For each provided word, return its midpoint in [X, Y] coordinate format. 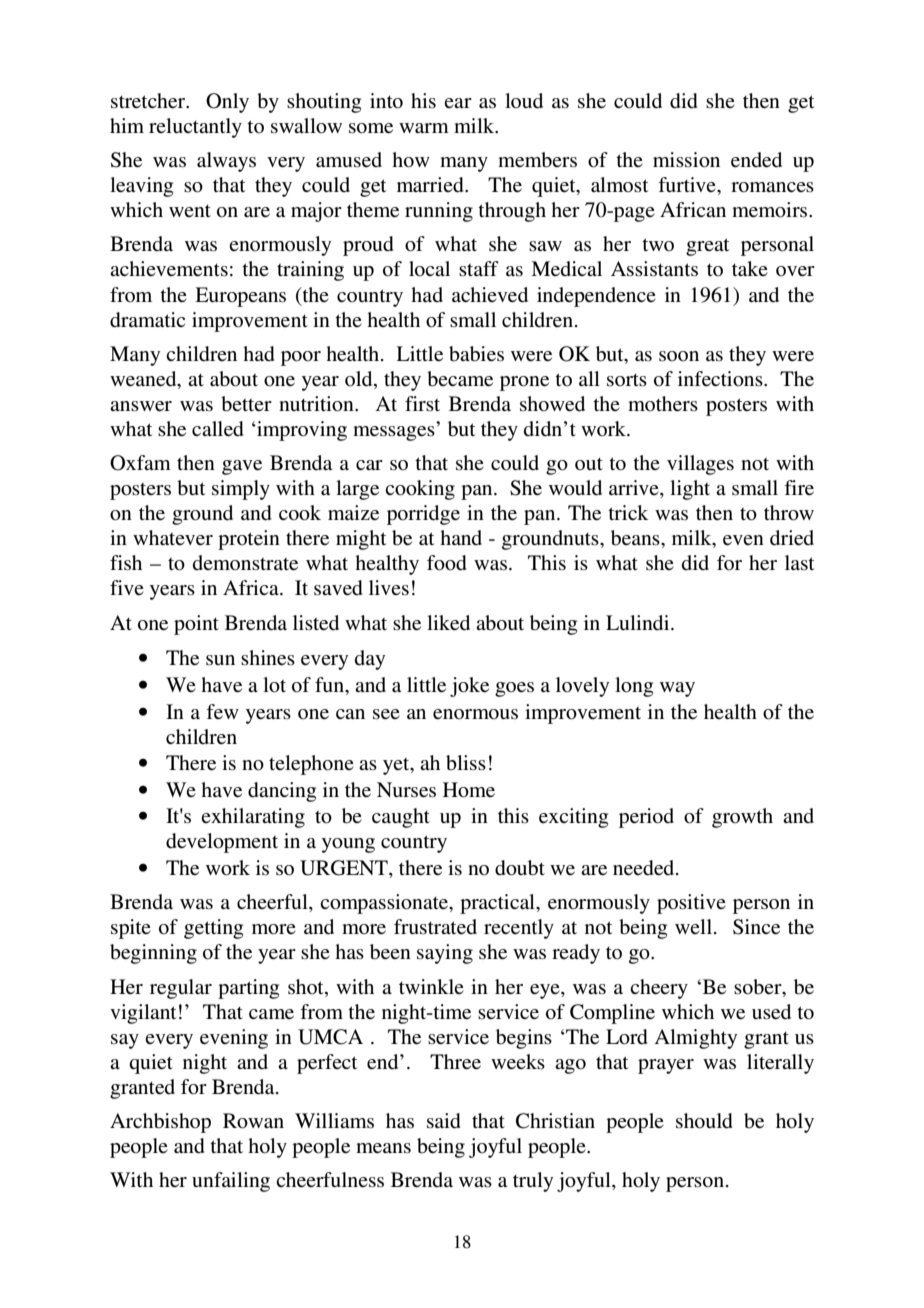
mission [686, 160]
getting [213, 929]
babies [476, 354]
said [444, 1121]
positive [691, 904]
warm [424, 128]
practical [498, 904]
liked [448, 623]
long [634, 687]
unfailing [231, 1182]
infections [721, 379]
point [196, 625]
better [246, 404]
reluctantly [195, 128]
